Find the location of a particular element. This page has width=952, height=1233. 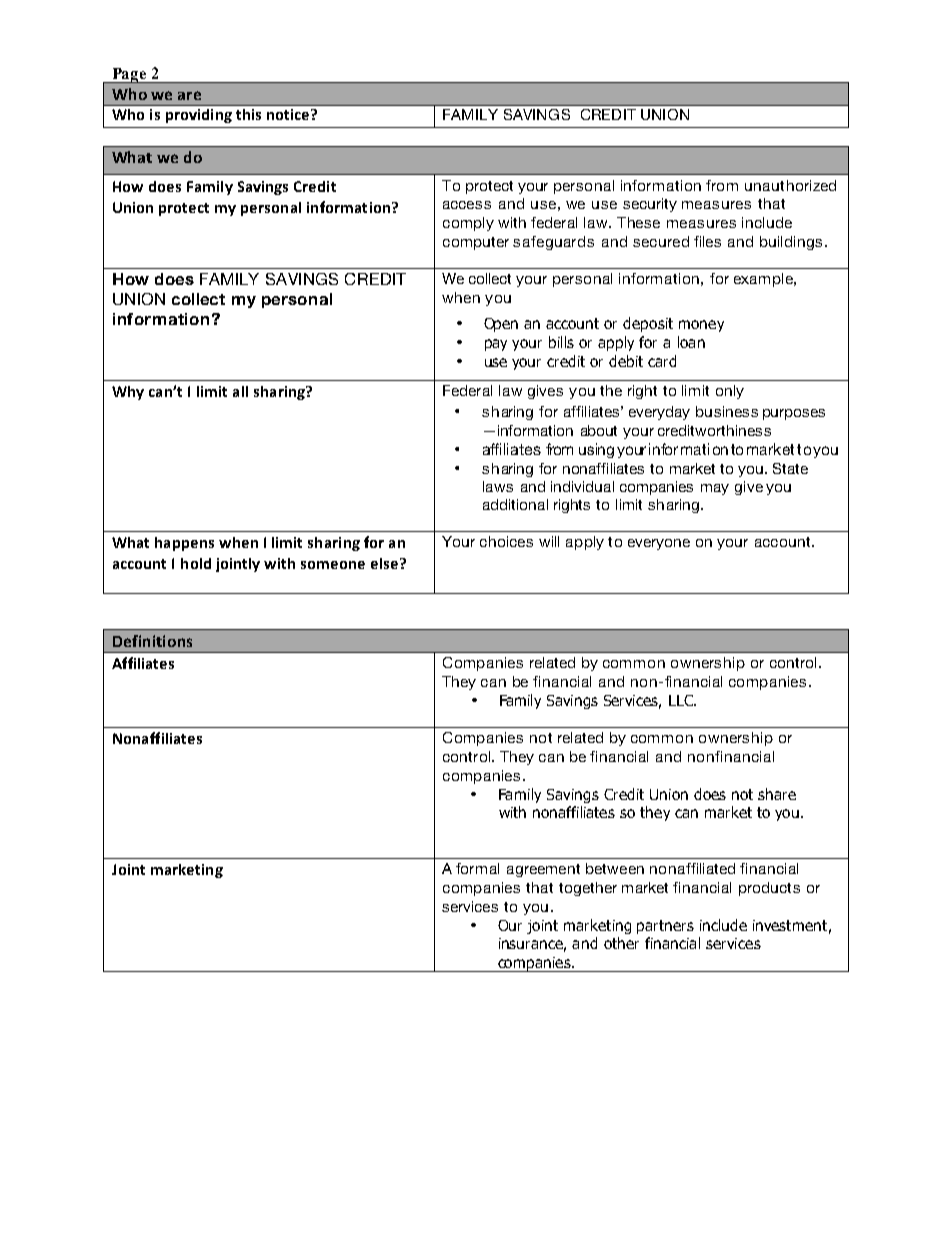

unauthorized is located at coordinates (790, 185).
